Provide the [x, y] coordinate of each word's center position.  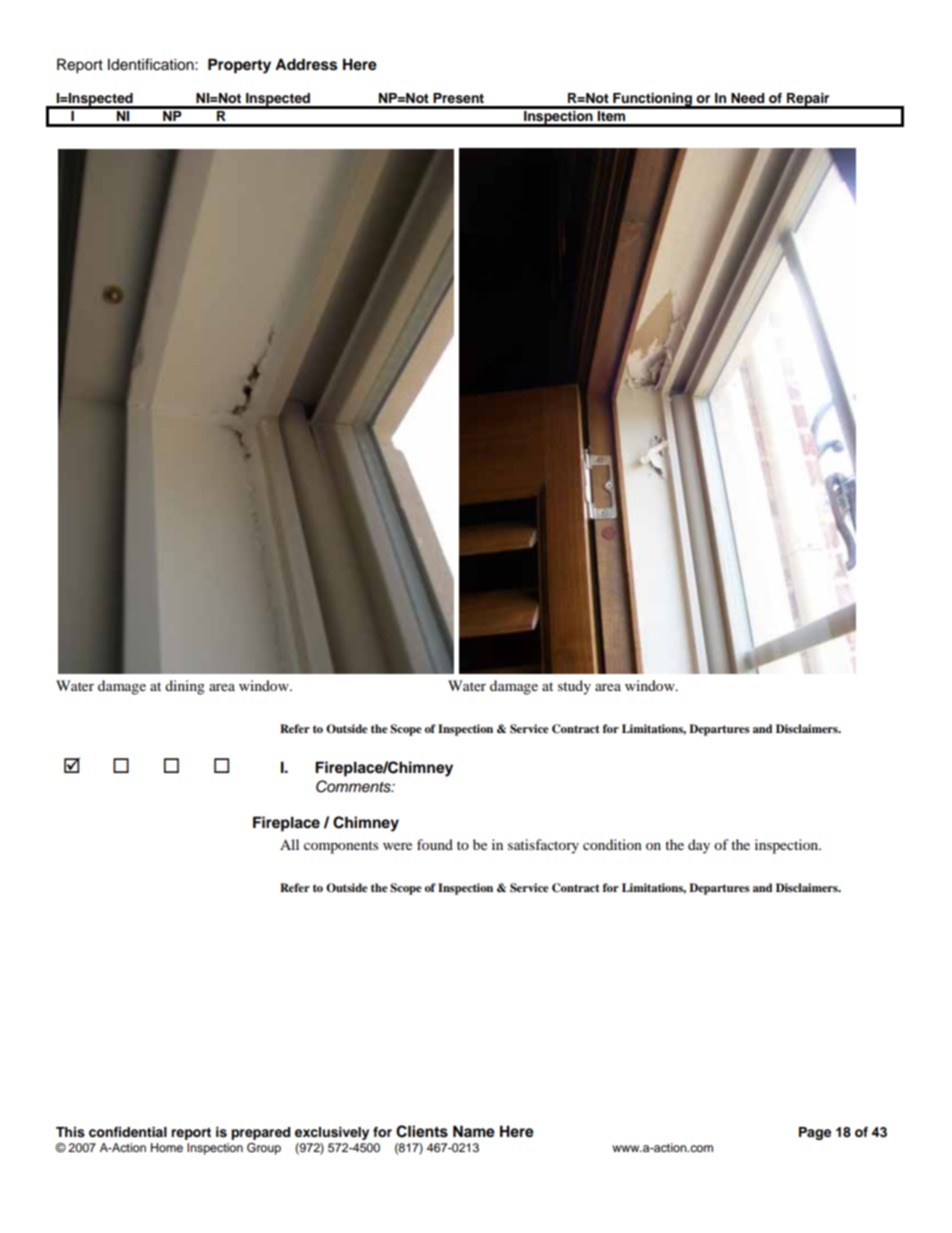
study [574, 687]
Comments [354, 786]
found [435, 844]
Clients [422, 1131]
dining [185, 687]
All [289, 844]
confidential [128, 1132]
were [397, 846]
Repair [808, 100]
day [699, 846]
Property [239, 66]
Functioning [652, 100]
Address [306, 64]
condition [612, 844]
